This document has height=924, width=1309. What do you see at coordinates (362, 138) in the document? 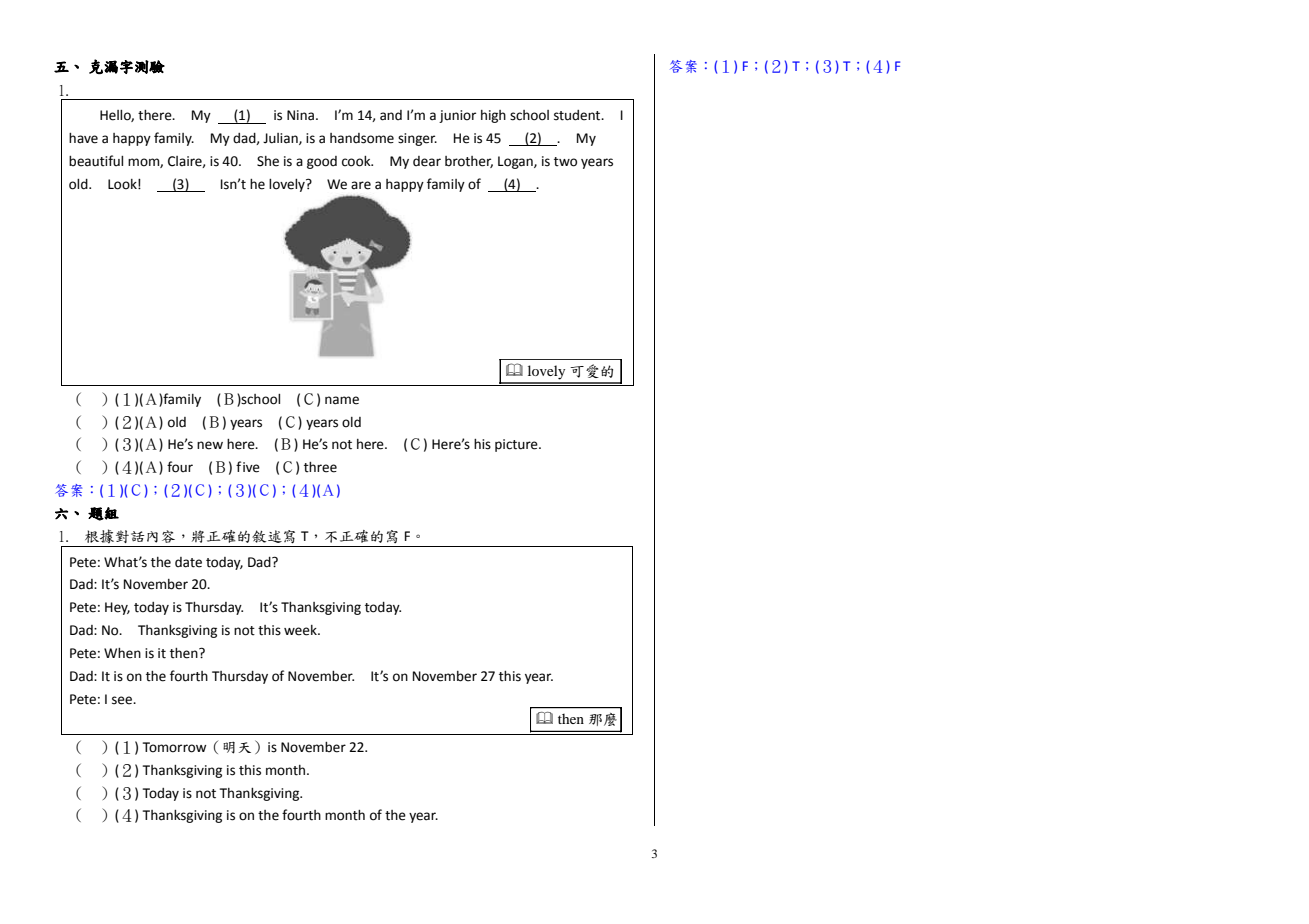
I see `handsome` at bounding box center [362, 138].
